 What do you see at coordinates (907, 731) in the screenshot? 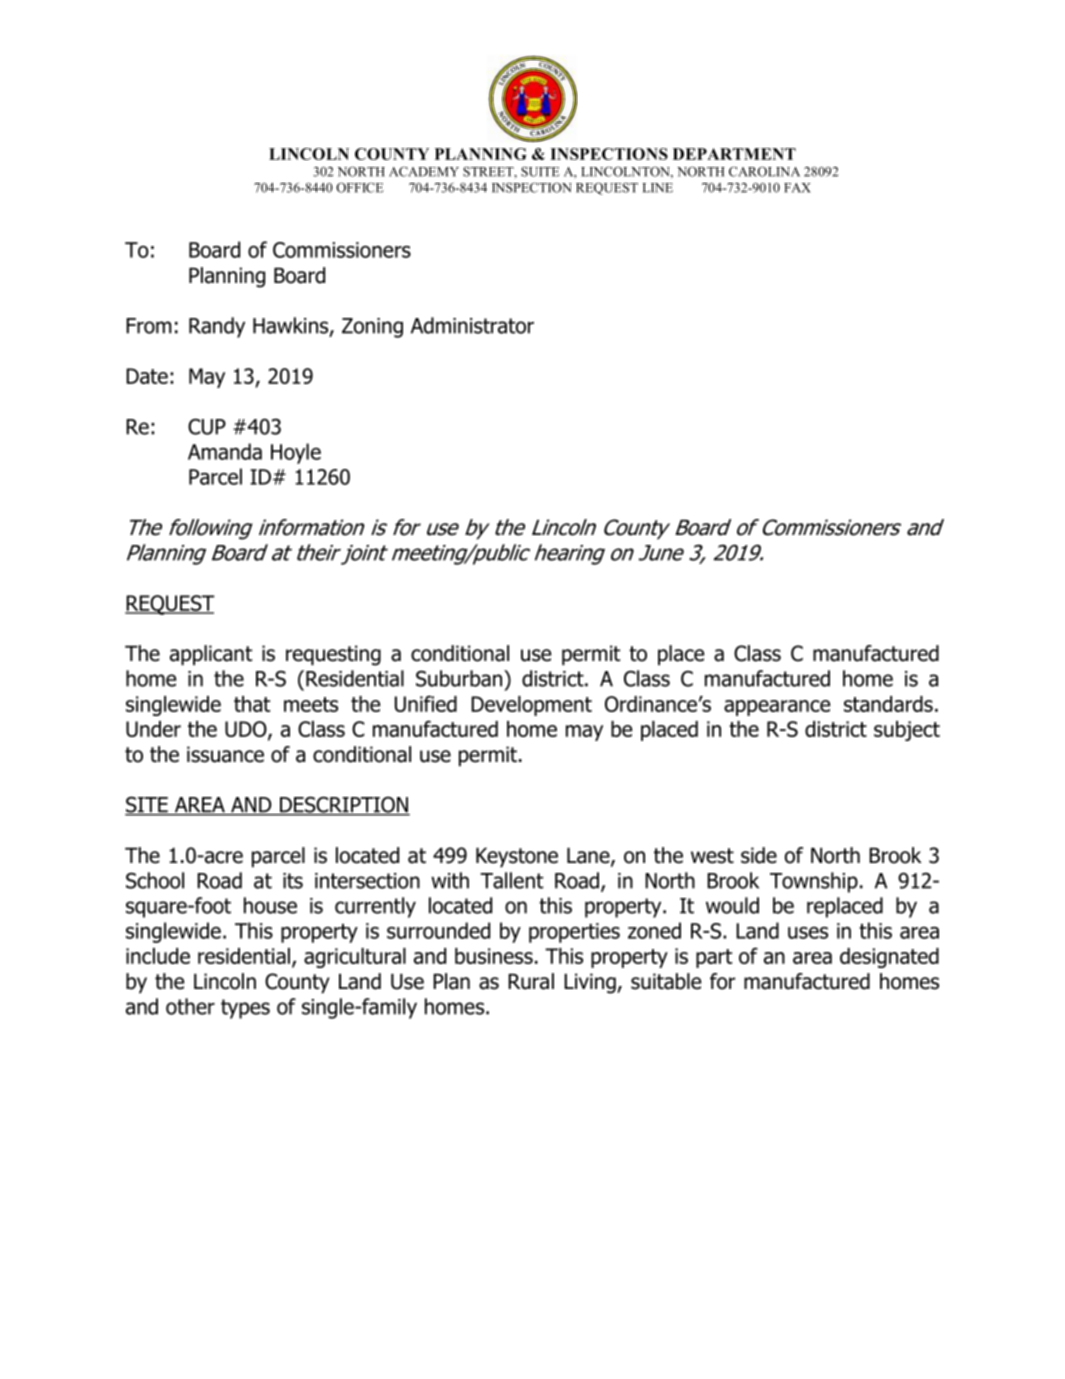
I see `subject` at bounding box center [907, 731].
